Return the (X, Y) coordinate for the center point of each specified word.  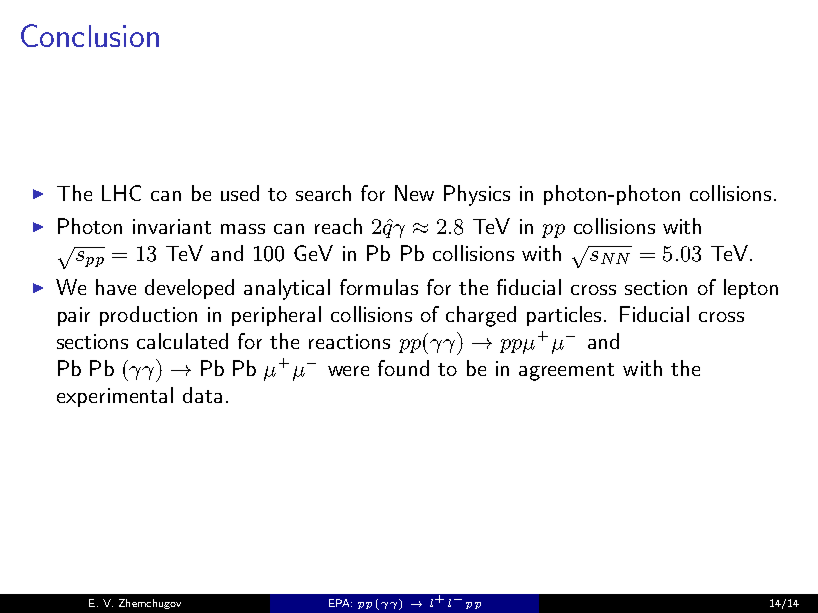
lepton (751, 289)
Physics (477, 195)
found (403, 368)
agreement (566, 372)
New (414, 193)
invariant (172, 226)
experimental (115, 397)
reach (338, 226)
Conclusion (90, 35)
